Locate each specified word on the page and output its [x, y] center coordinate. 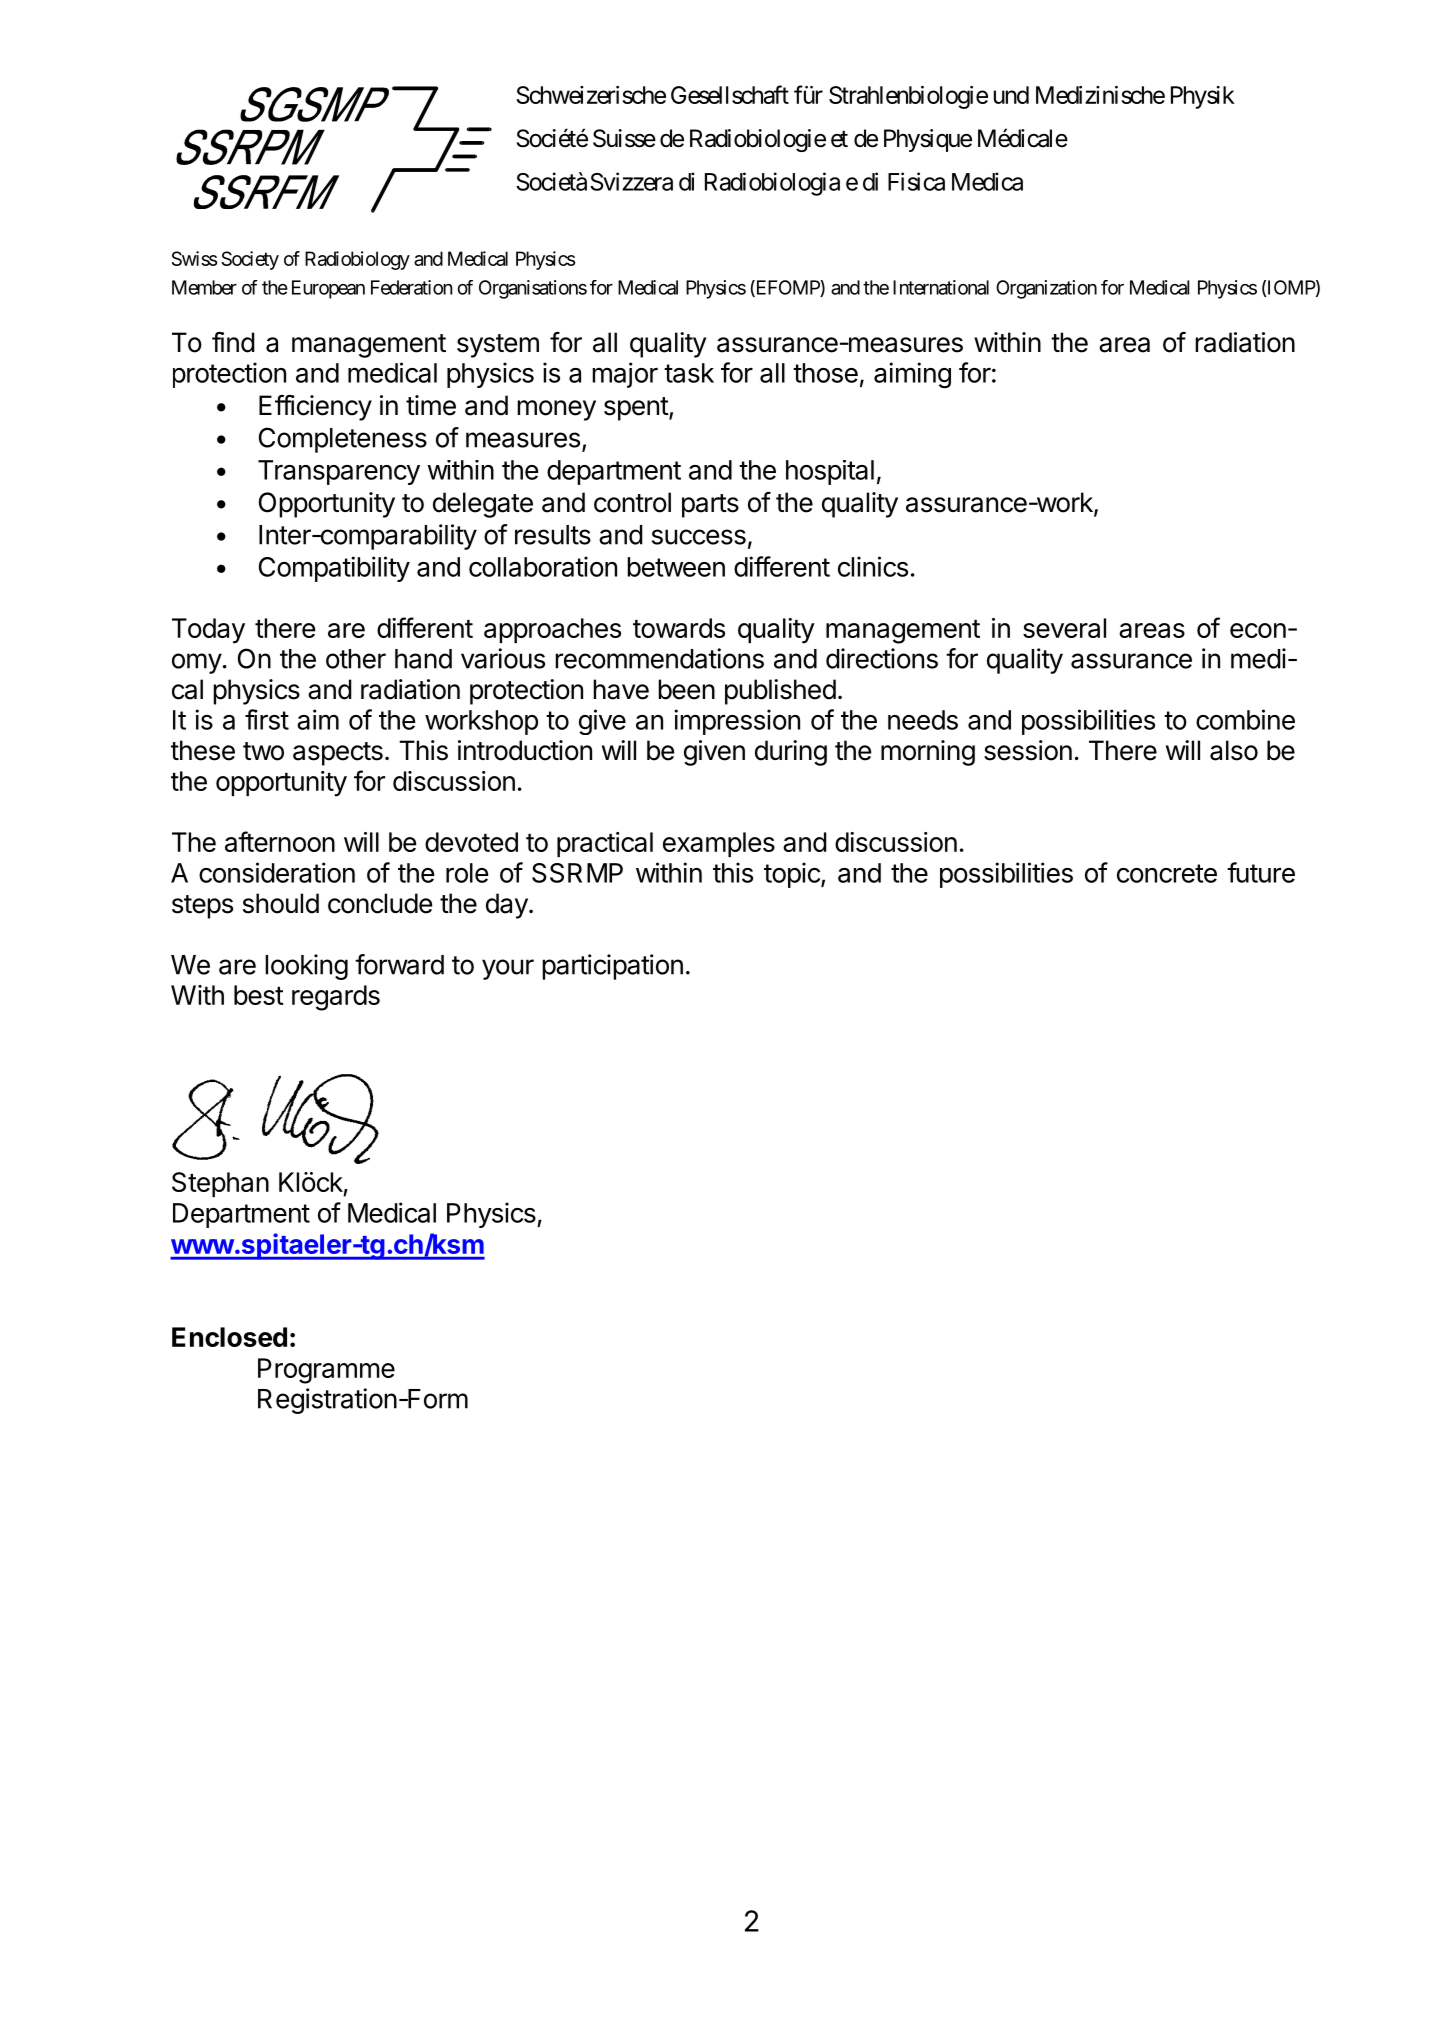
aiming [912, 375]
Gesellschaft [730, 94]
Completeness [343, 440]
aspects [338, 754]
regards [336, 998]
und [1011, 95]
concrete [1167, 873]
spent [637, 409]
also [1234, 750]
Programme [326, 1371]
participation [612, 967]
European [328, 289]
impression [737, 722]
